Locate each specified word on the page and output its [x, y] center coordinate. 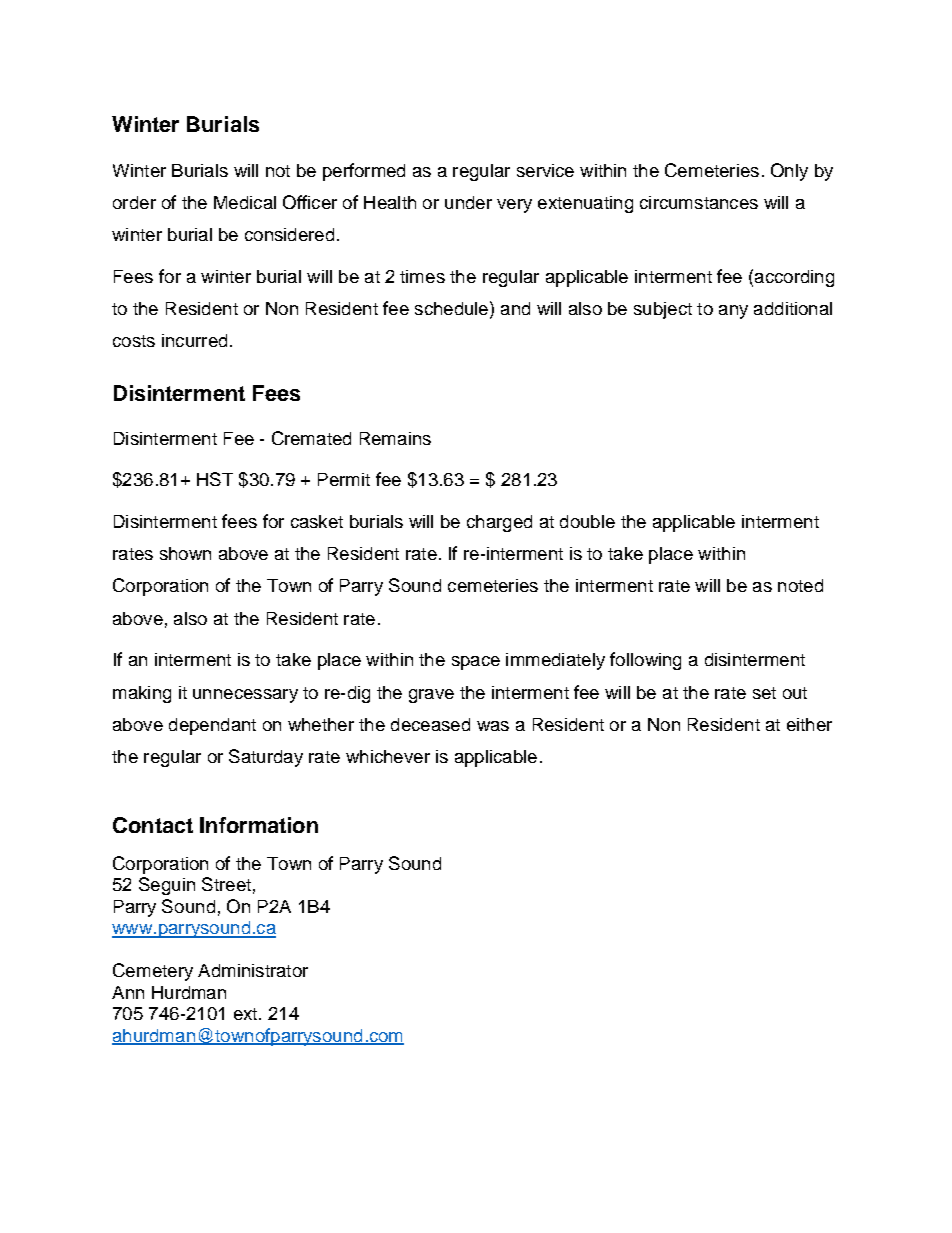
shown [185, 553]
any [733, 312]
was [493, 726]
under [468, 202]
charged [499, 523]
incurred [194, 340]
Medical [245, 202]
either [809, 724]
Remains [395, 438]
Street [226, 884]
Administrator [253, 970]
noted [800, 585]
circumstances [699, 202]
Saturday [266, 758]
